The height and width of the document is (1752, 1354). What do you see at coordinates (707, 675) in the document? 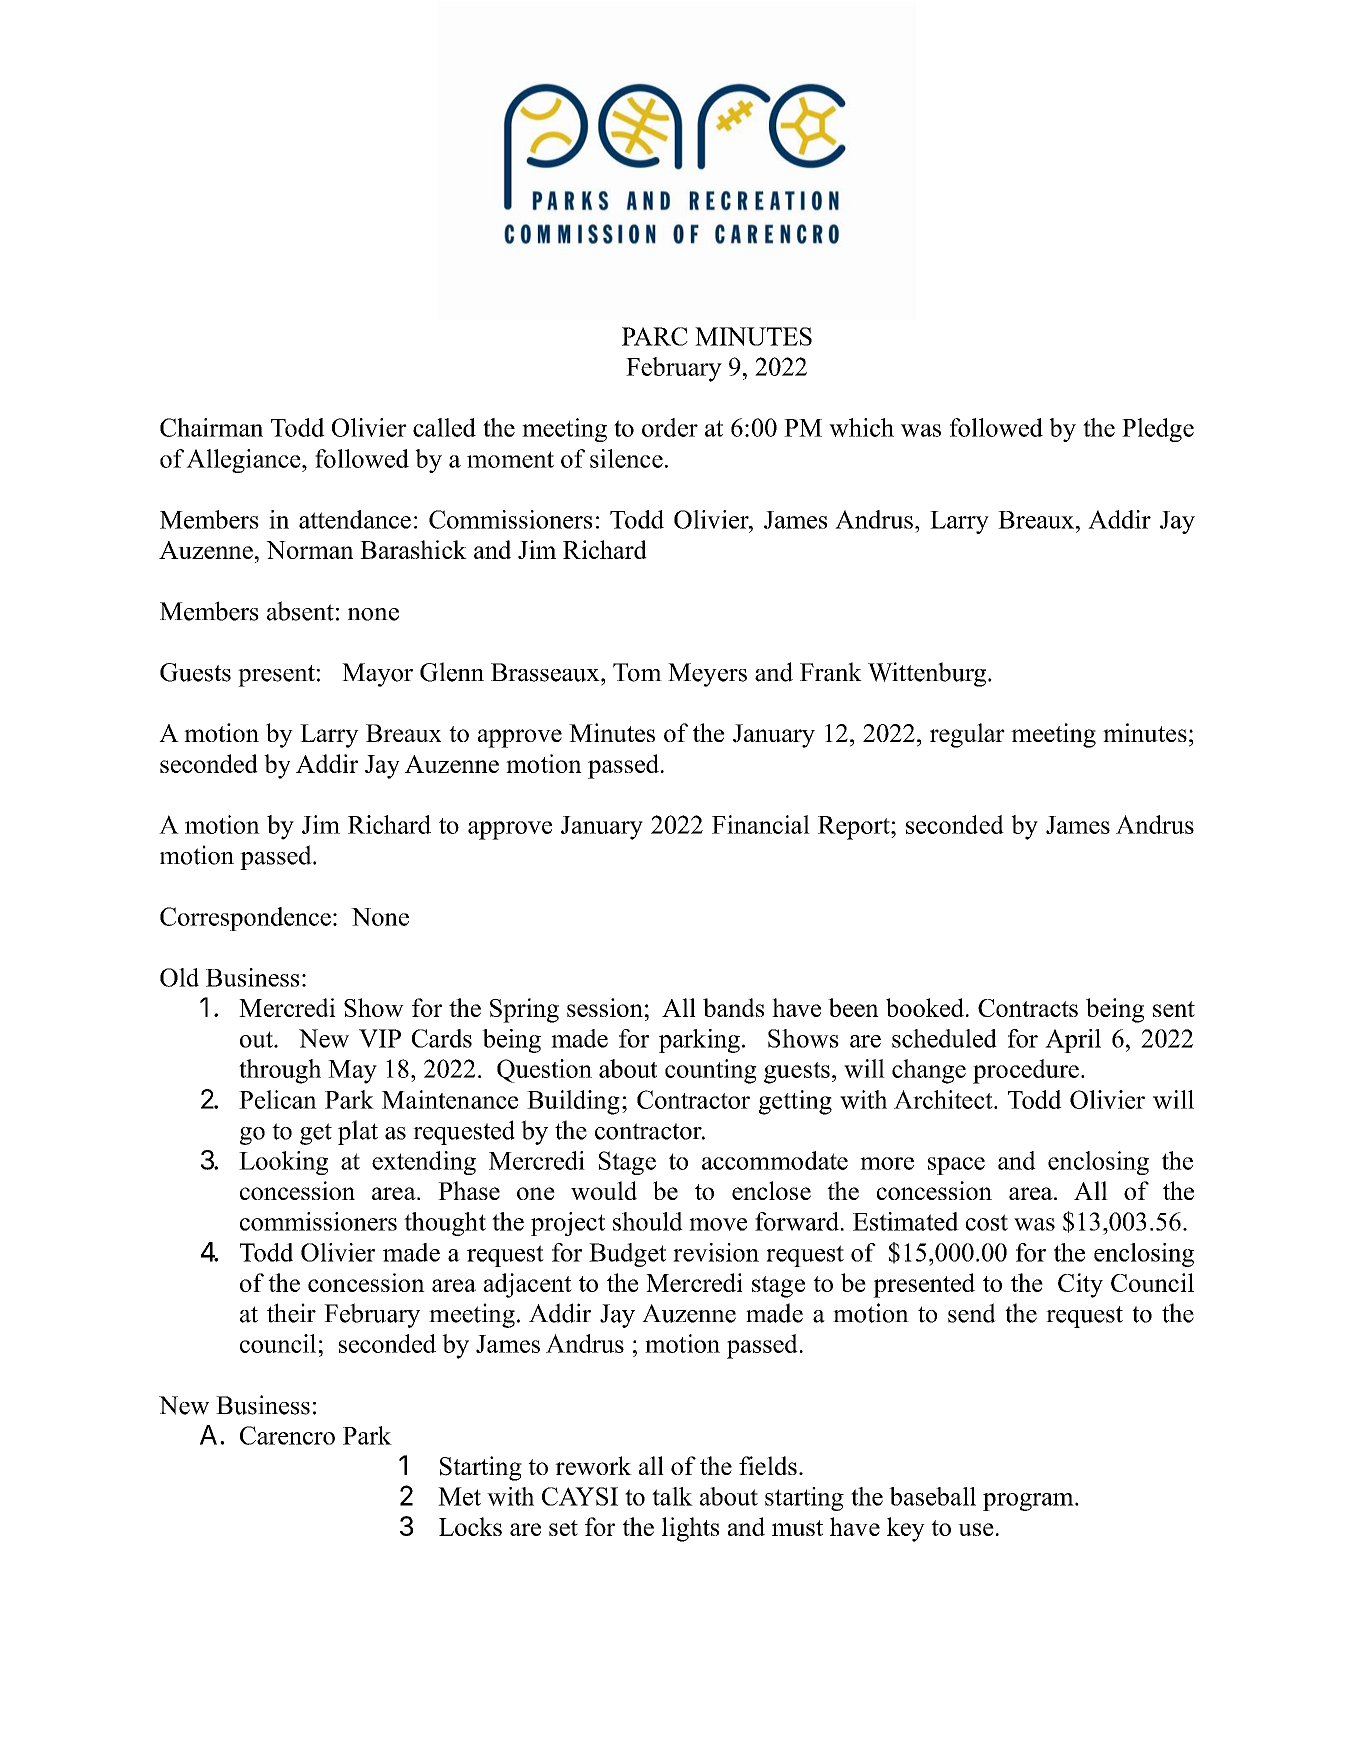
I see `Meyers` at bounding box center [707, 675].
